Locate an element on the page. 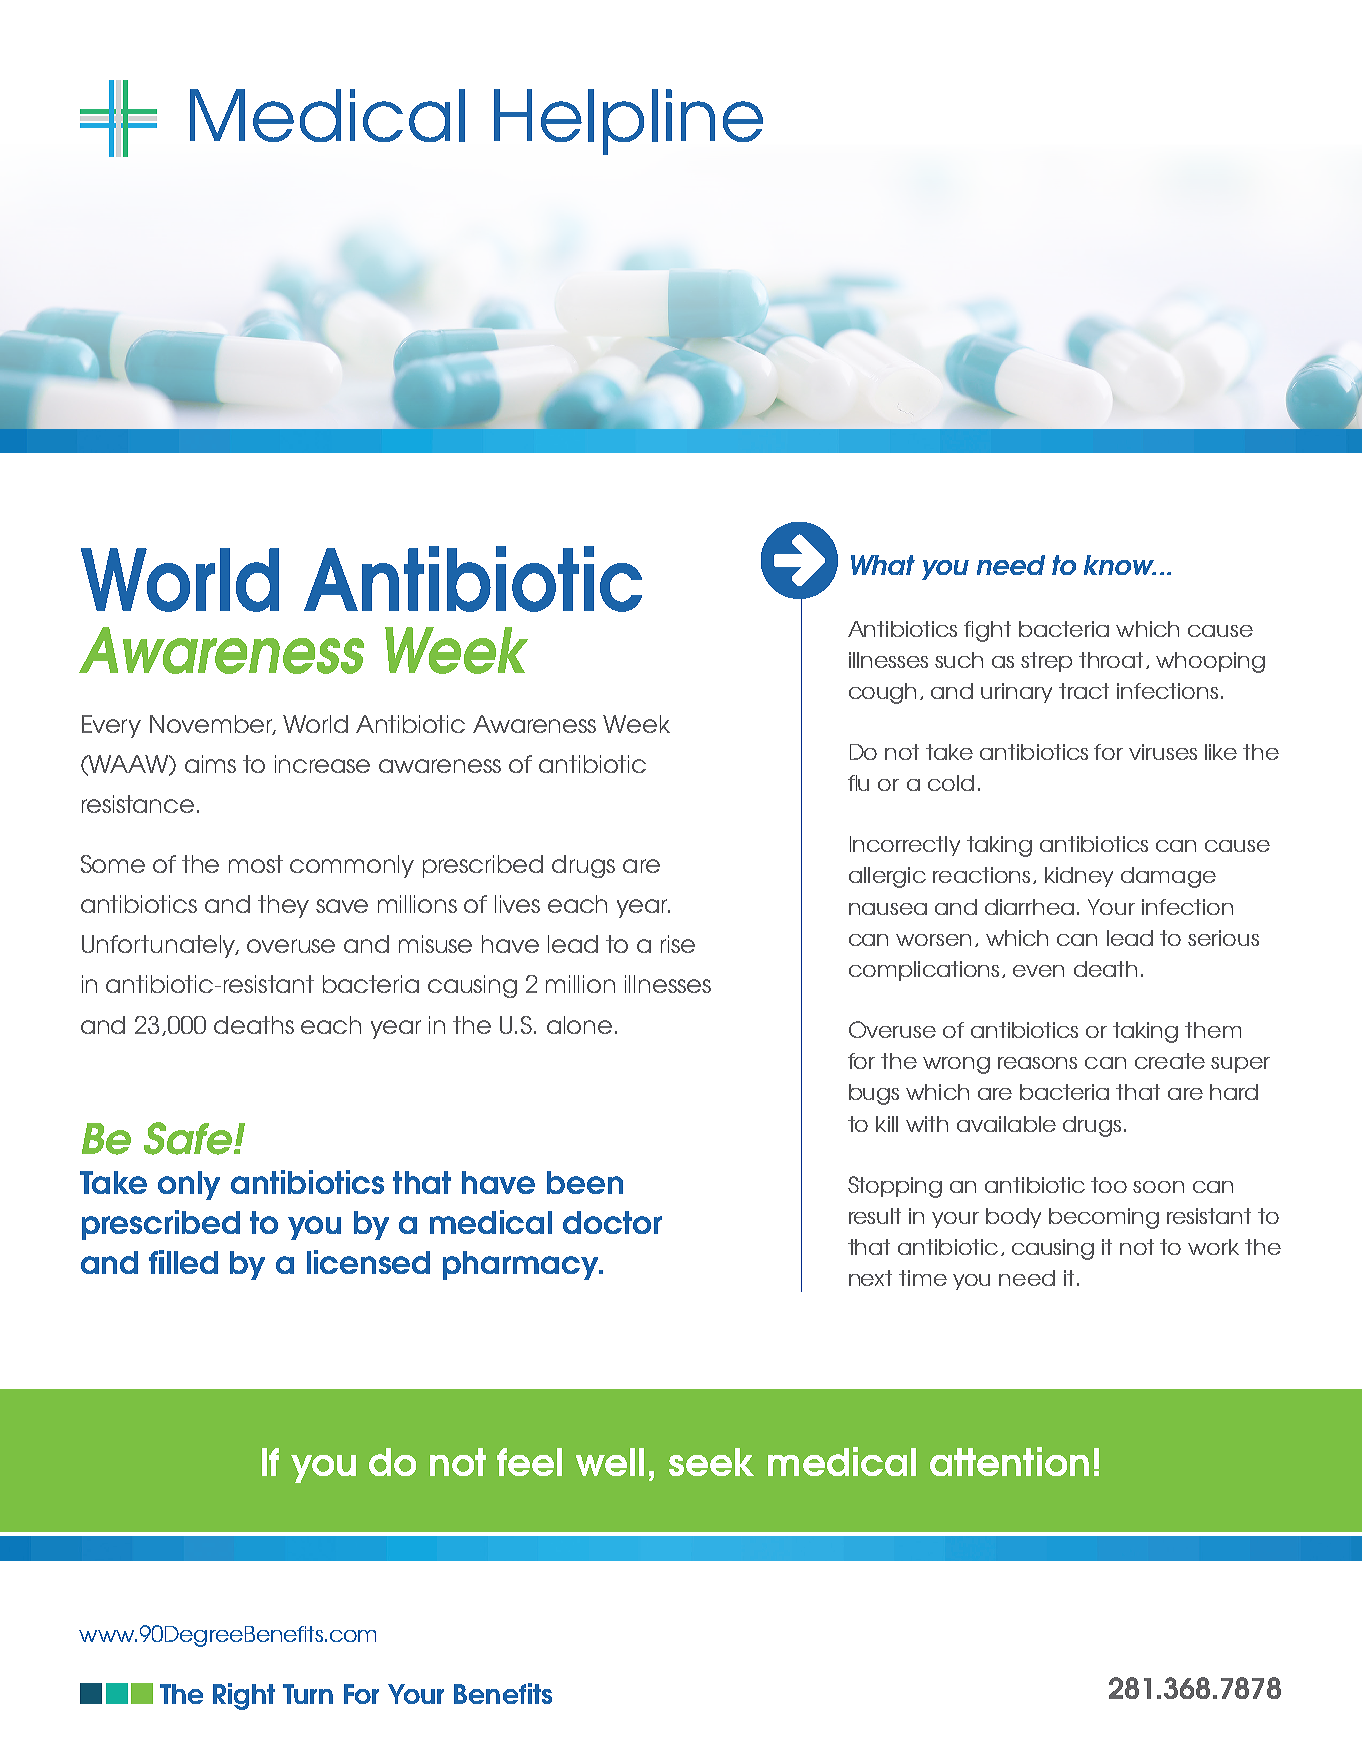 Image resolution: width=1362 pixels, height=1762 pixels. Unfortunately is located at coordinates (160, 946).
